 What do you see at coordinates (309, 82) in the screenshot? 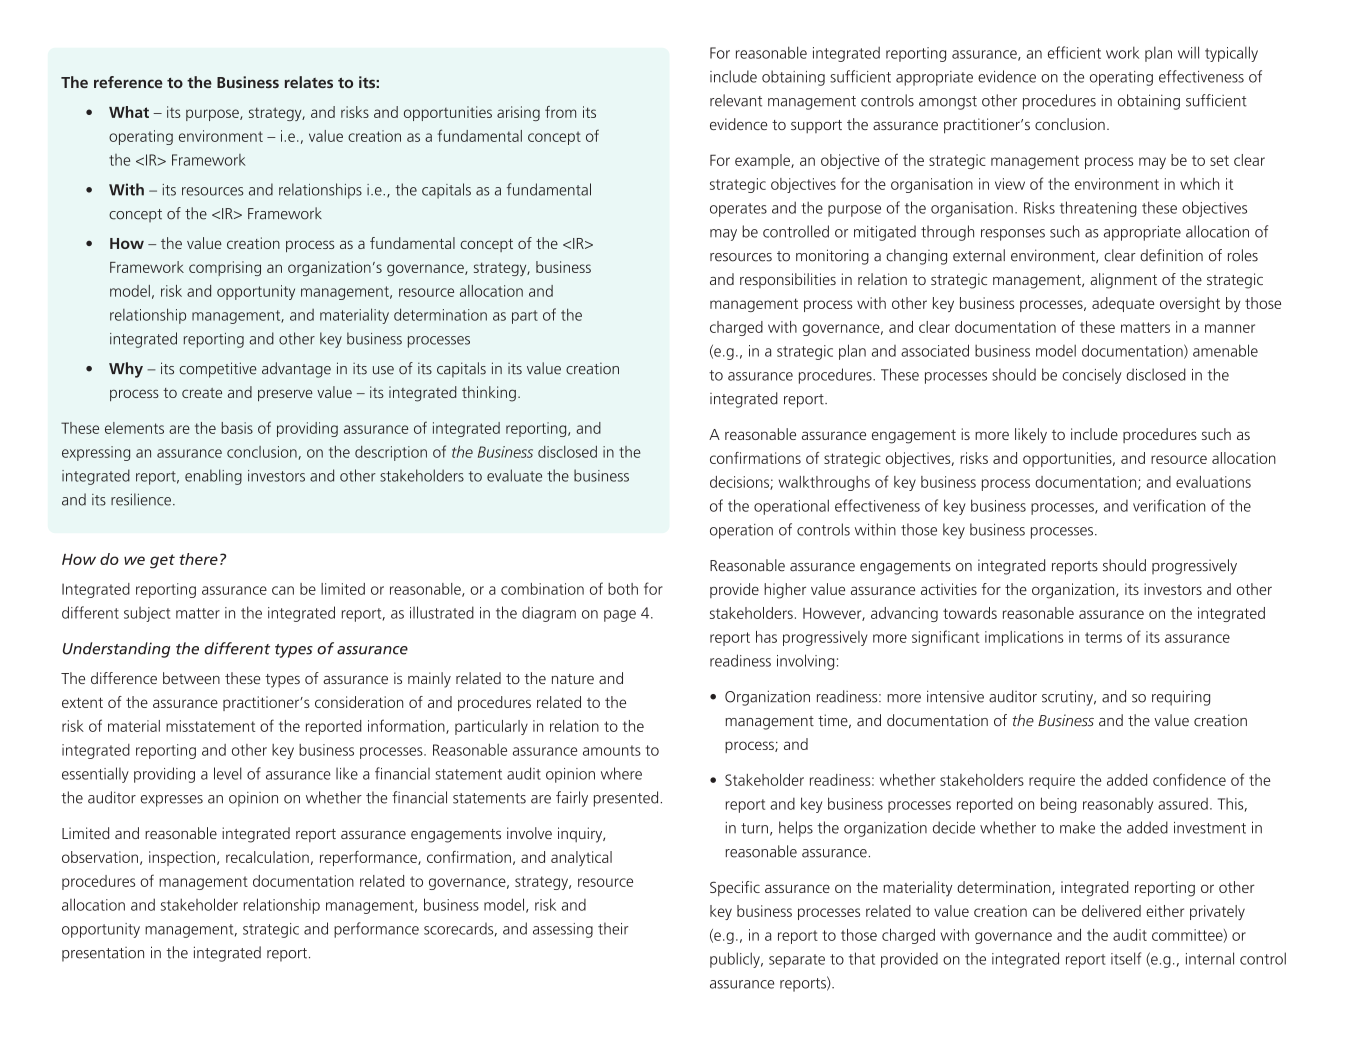
I see `relates` at bounding box center [309, 82].
